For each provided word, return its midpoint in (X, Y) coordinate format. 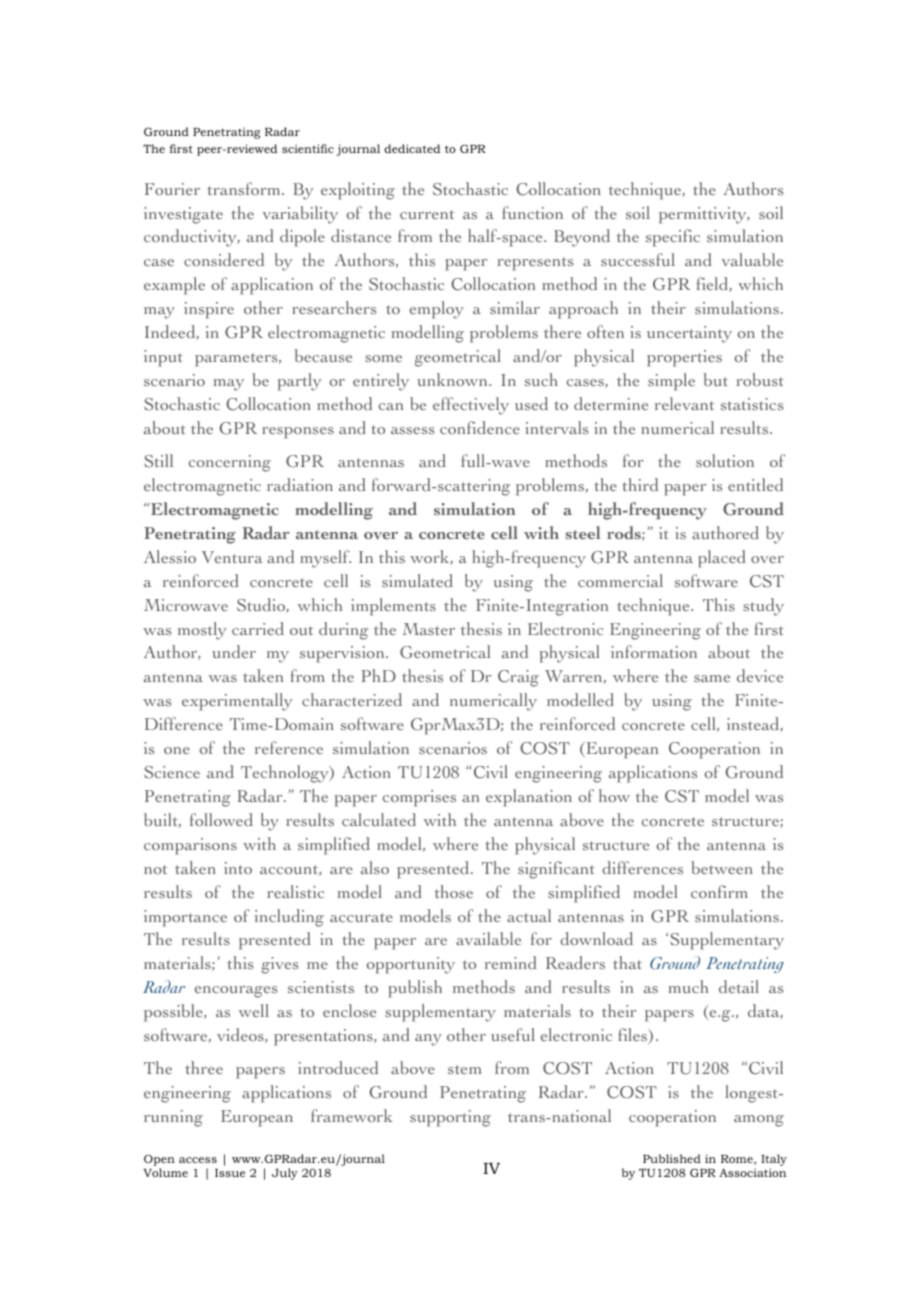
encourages (236, 992)
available (488, 938)
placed (721, 559)
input (163, 358)
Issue (230, 1173)
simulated (417, 580)
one (177, 750)
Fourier (172, 189)
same (712, 678)
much (688, 986)
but (716, 379)
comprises (419, 798)
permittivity (704, 215)
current (427, 214)
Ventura (232, 557)
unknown (453, 379)
